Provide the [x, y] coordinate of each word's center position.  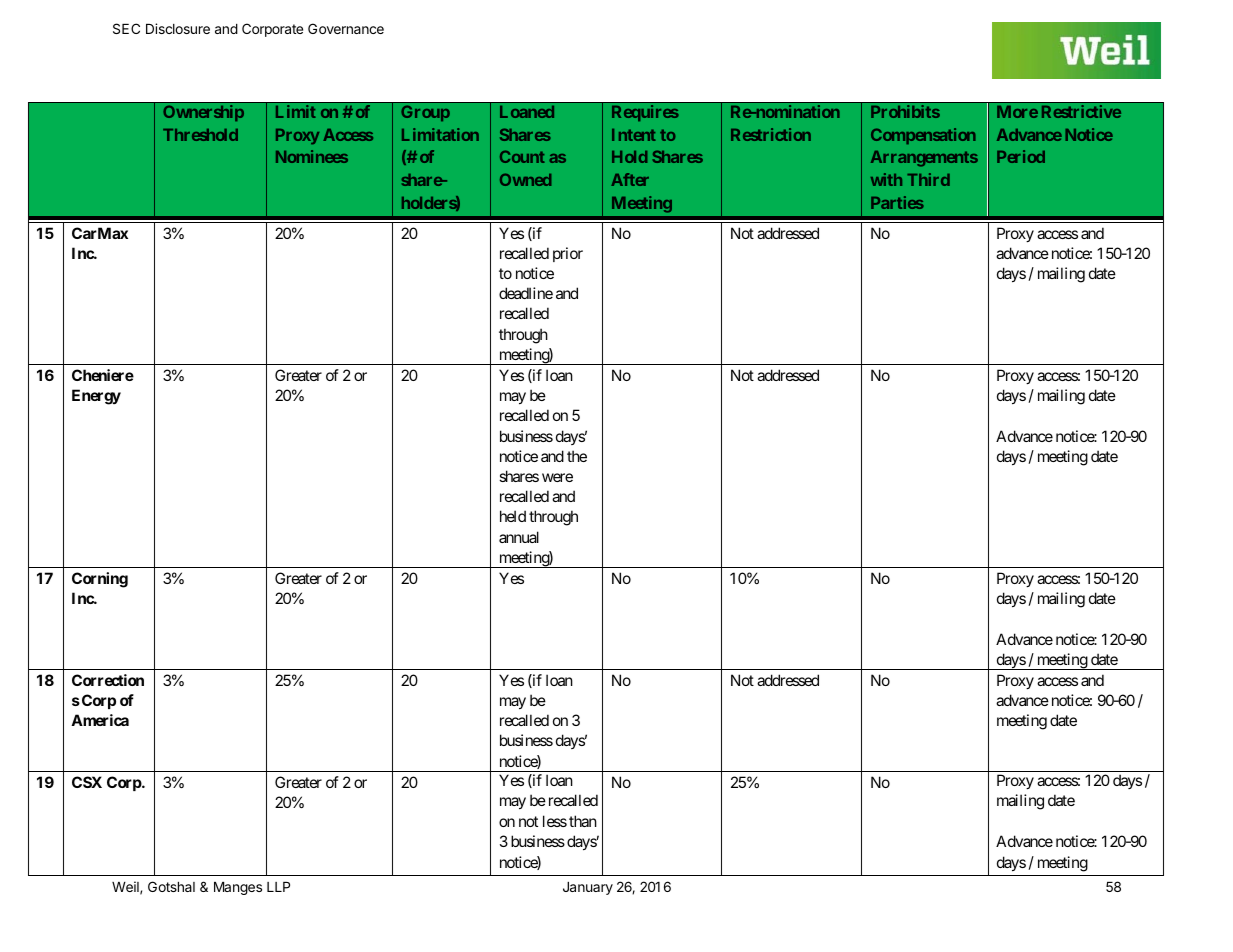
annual [519, 537]
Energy [96, 397]
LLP [278, 887]
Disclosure [178, 28]
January [588, 888]
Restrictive [1081, 111]
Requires [645, 113]
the [577, 456]
